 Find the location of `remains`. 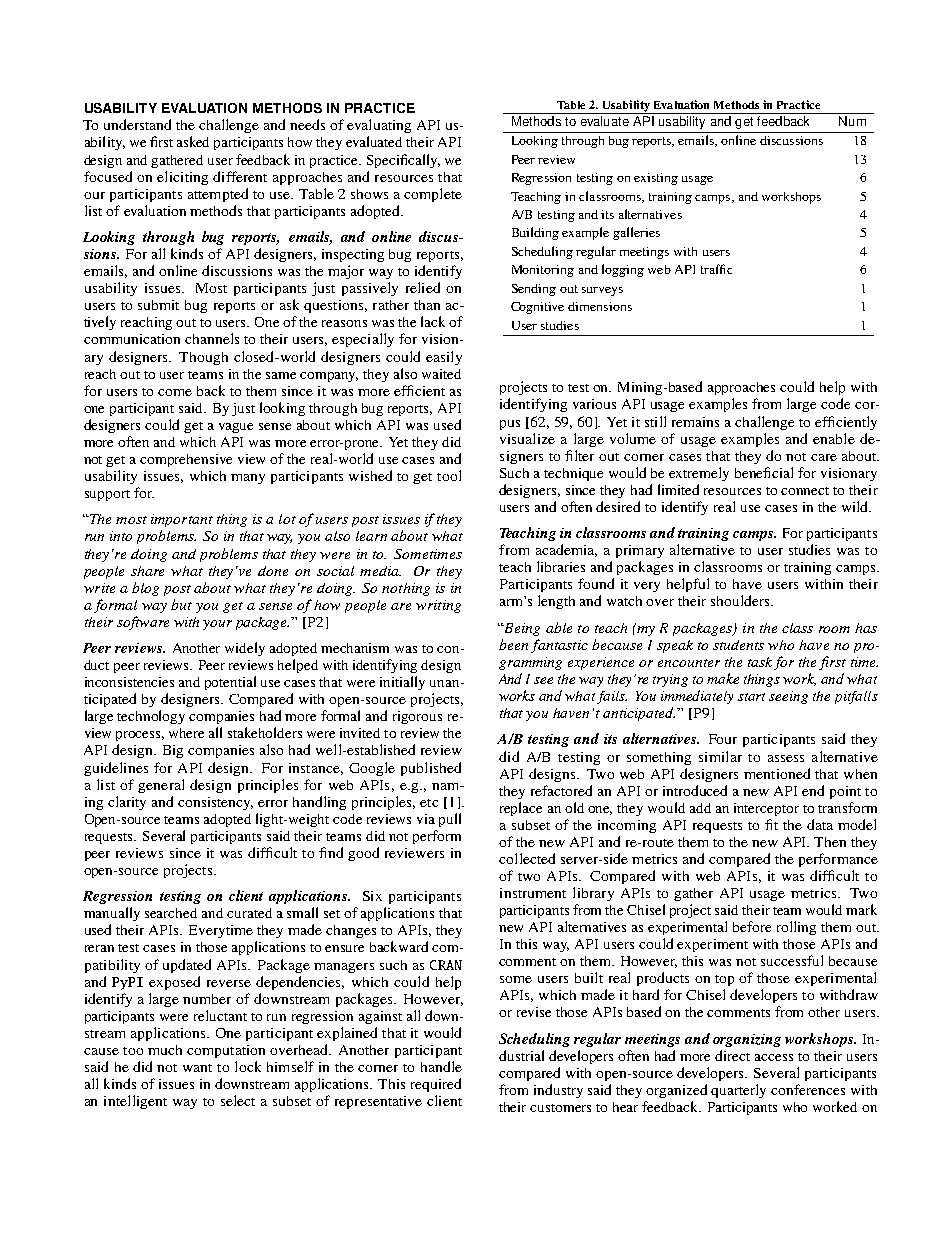

remains is located at coordinates (695, 422).
